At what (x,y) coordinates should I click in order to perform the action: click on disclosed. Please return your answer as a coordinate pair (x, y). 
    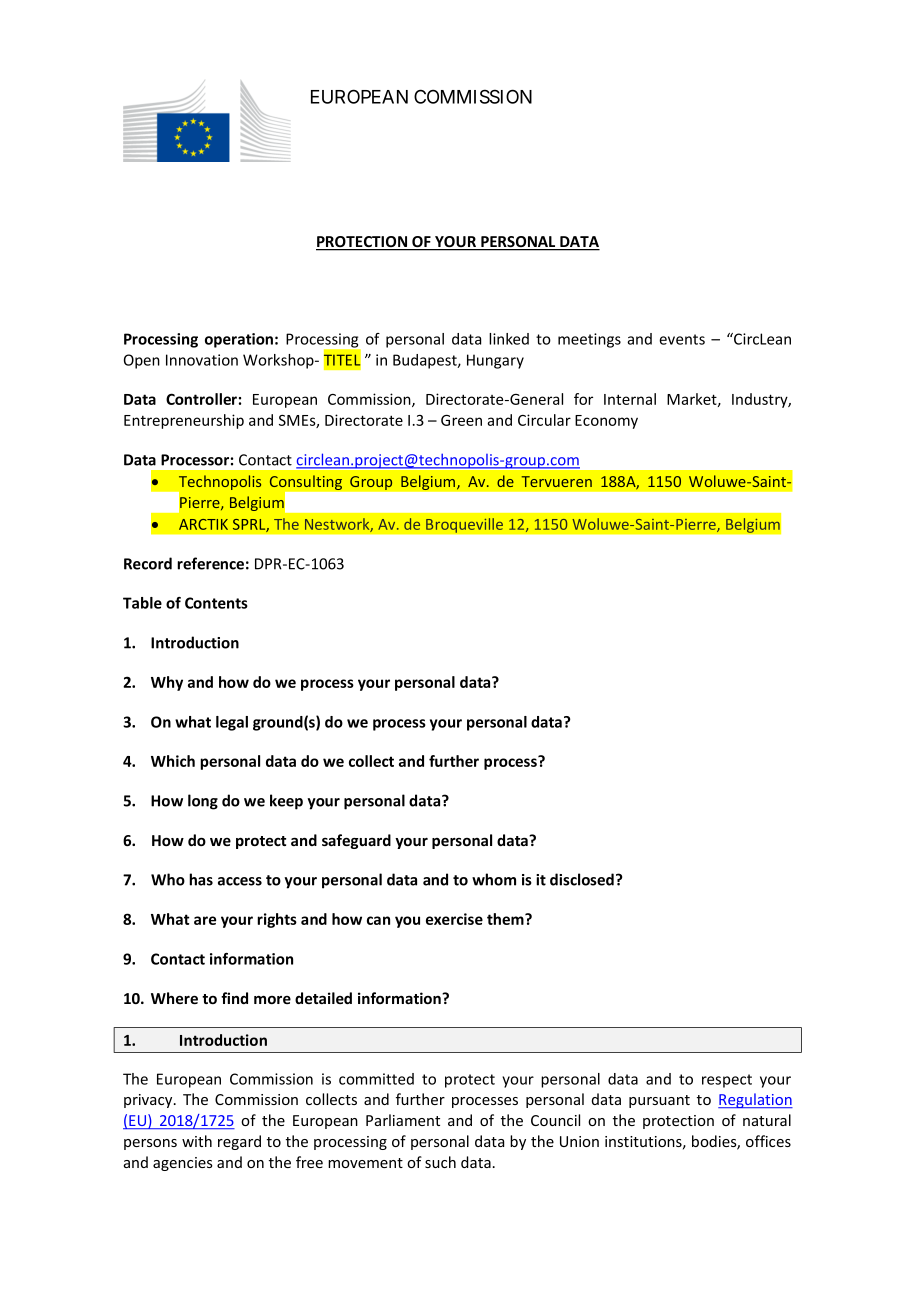
    Looking at the image, I should click on (582, 879).
